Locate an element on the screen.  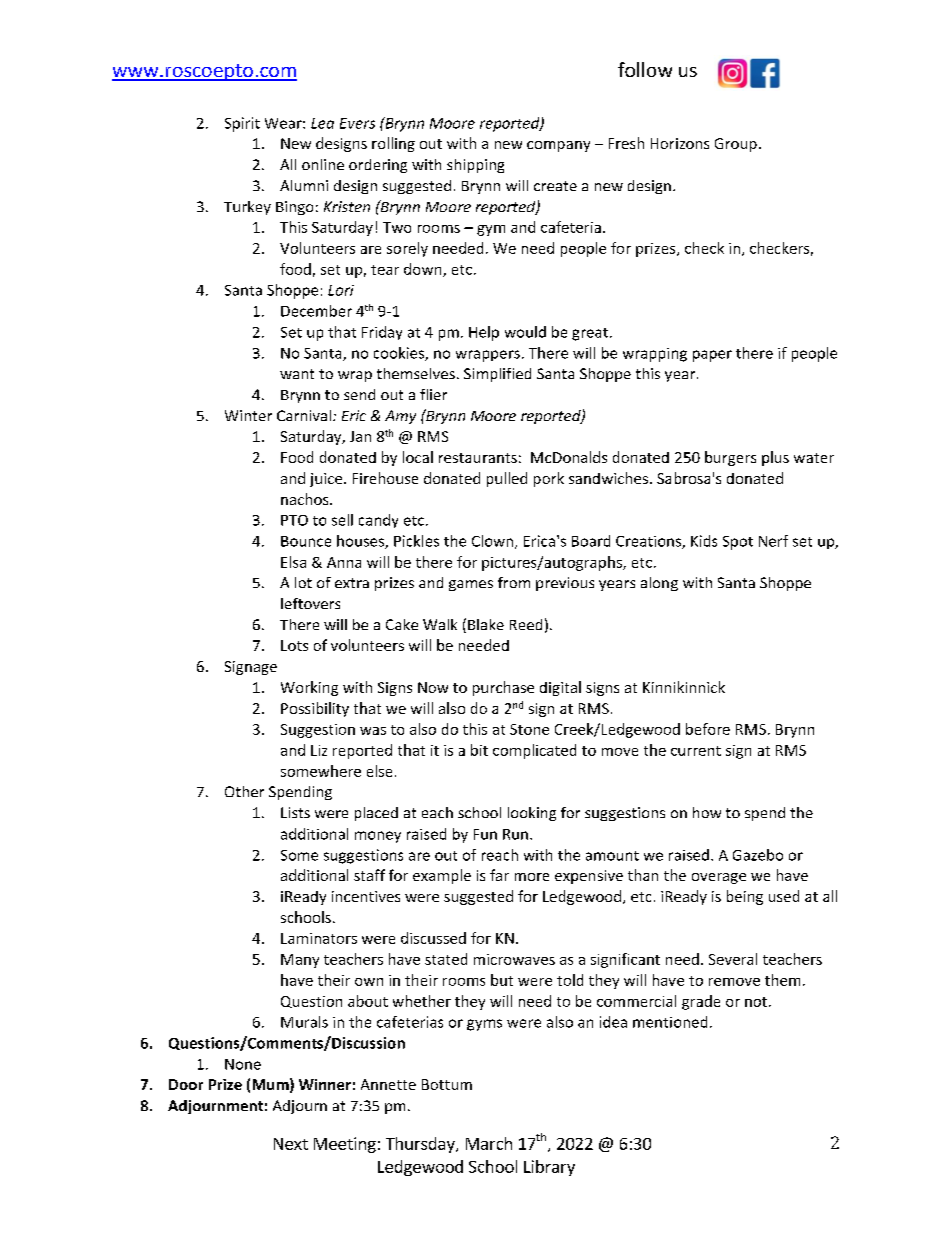
shipping is located at coordinates (475, 166).
